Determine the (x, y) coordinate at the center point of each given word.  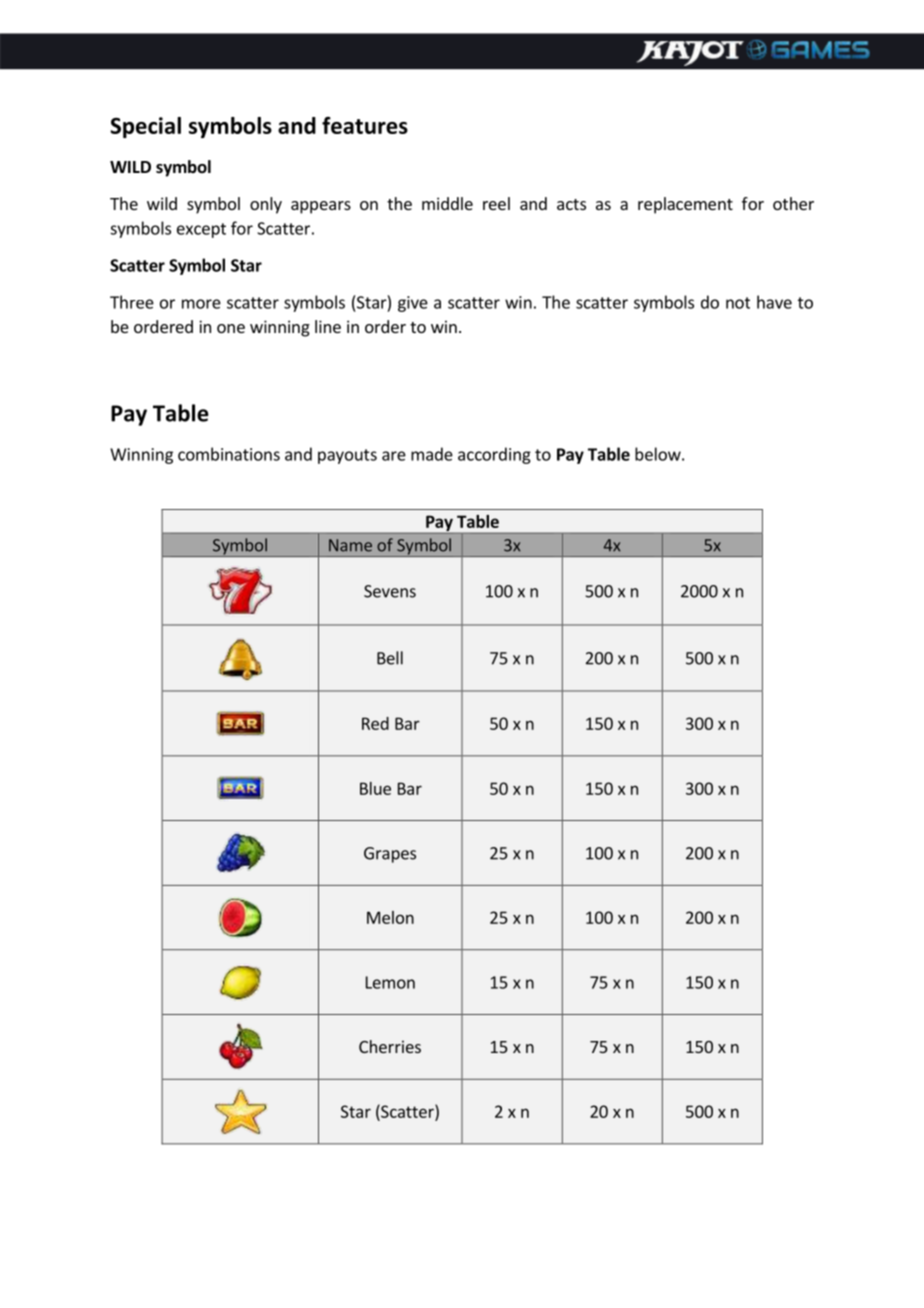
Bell (390, 658)
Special (145, 127)
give (413, 304)
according (494, 455)
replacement (685, 205)
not (738, 303)
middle (447, 203)
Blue (375, 788)
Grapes (390, 855)
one (231, 328)
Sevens (390, 591)
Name (350, 545)
